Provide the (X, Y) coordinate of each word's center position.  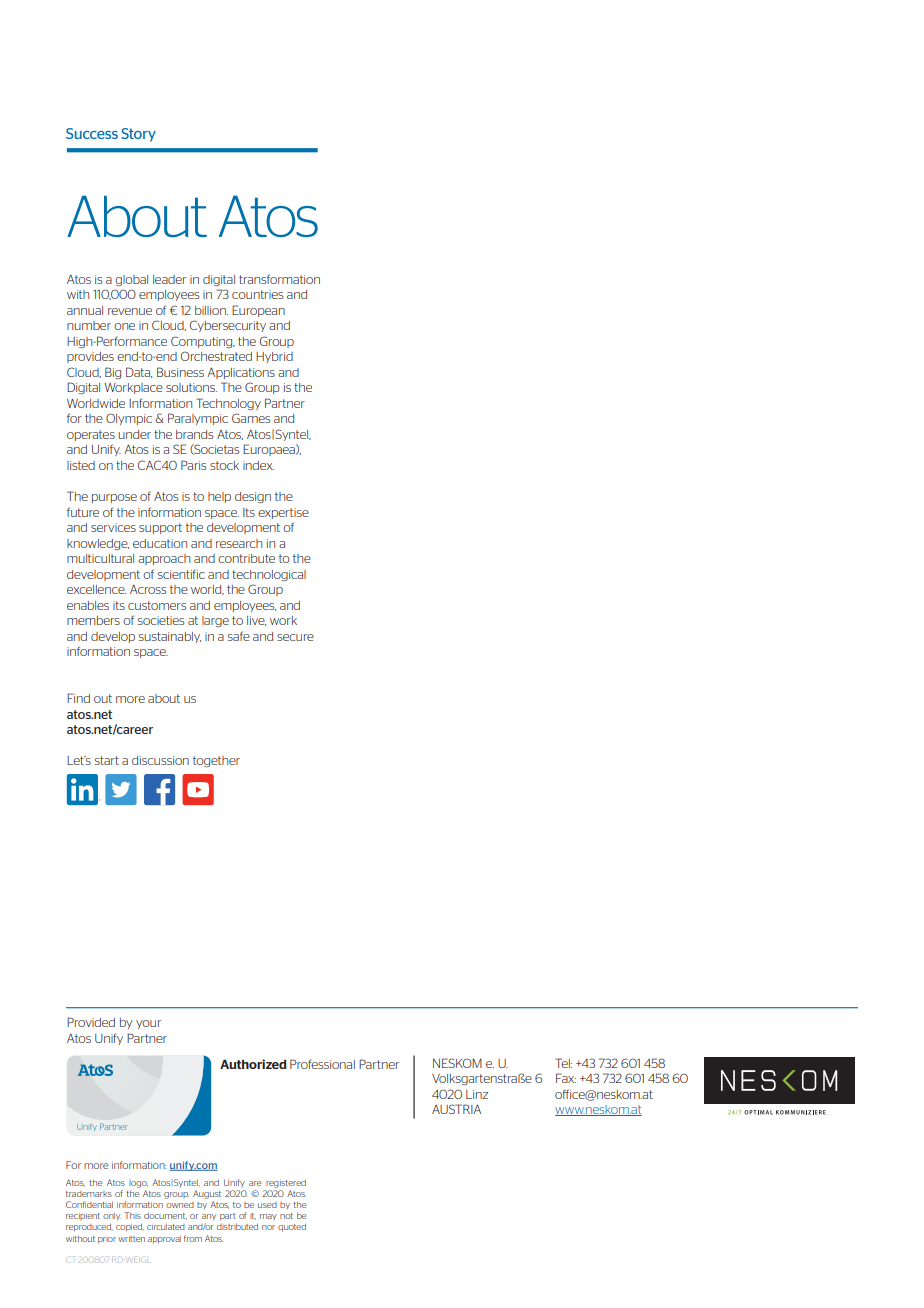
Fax (566, 1078)
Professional (322, 1064)
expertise (283, 513)
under (134, 434)
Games (251, 418)
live (256, 621)
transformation (279, 279)
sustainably (170, 637)
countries (257, 294)
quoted (292, 1227)
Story (138, 135)
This (132, 1215)
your (148, 1024)
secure (295, 637)
